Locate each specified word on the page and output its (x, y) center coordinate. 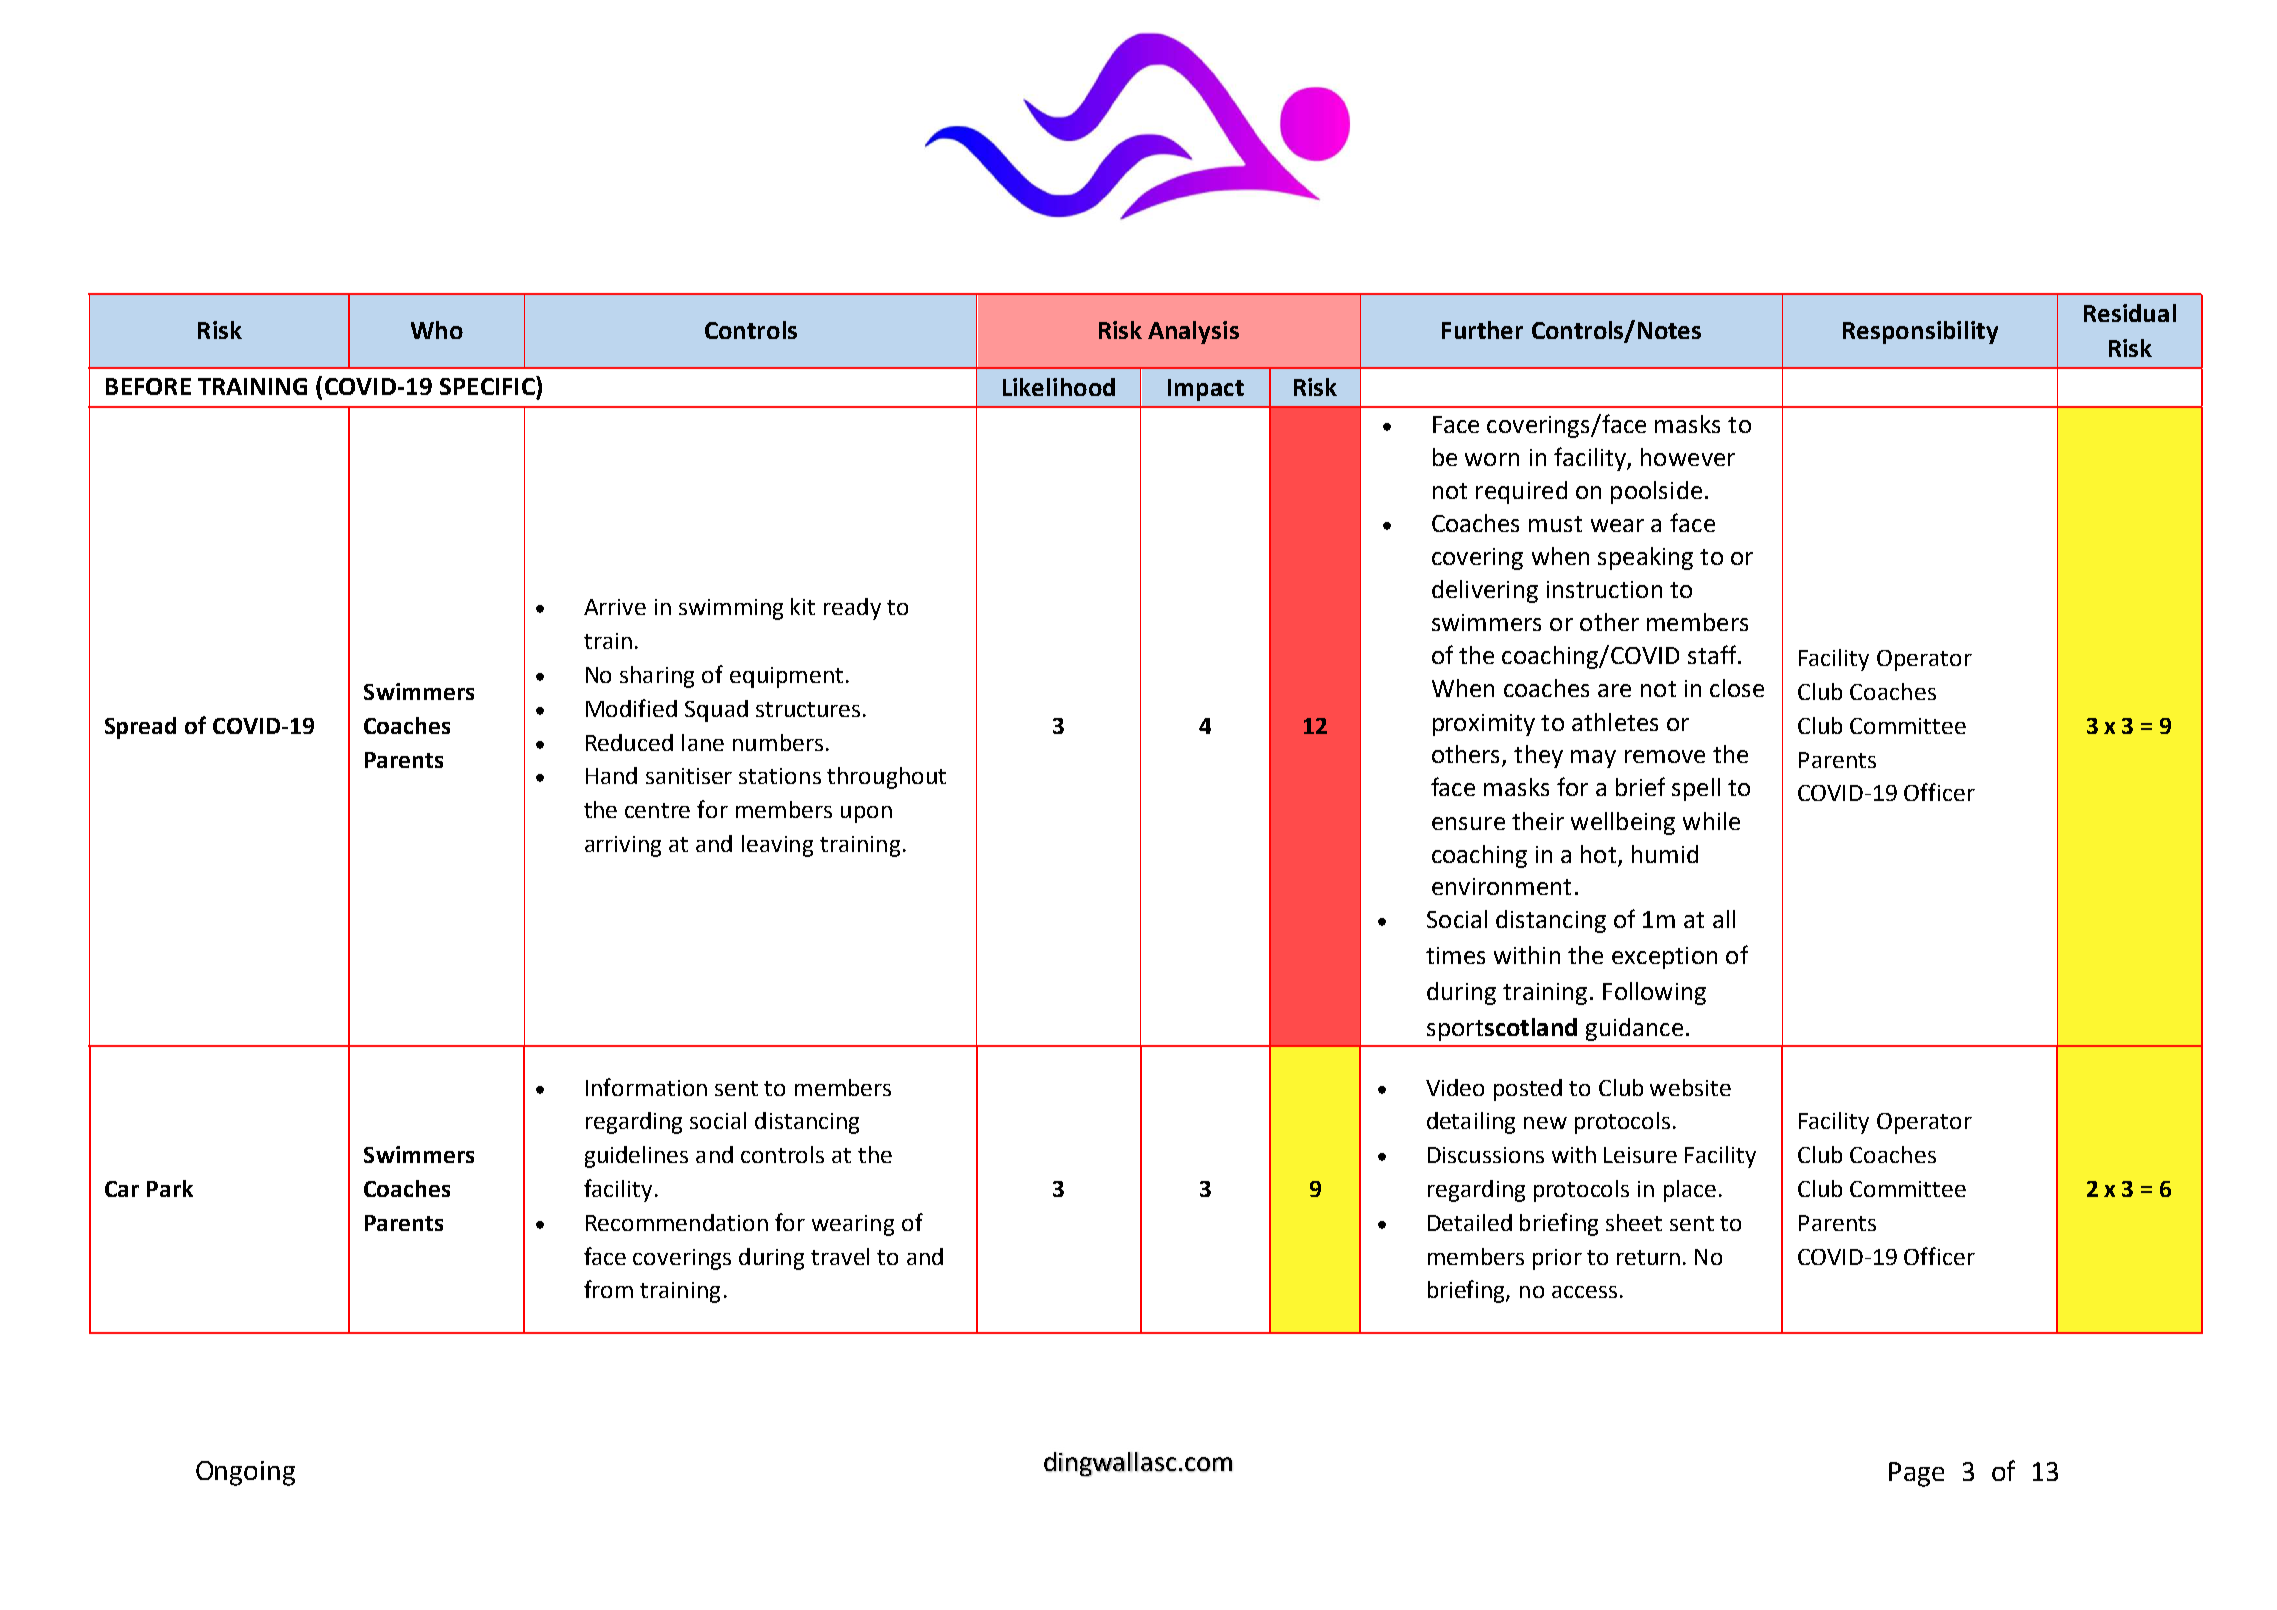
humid (1665, 854)
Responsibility (1920, 332)
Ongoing (245, 1473)
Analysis (1193, 332)
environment (1501, 886)
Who (437, 330)
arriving (623, 846)
